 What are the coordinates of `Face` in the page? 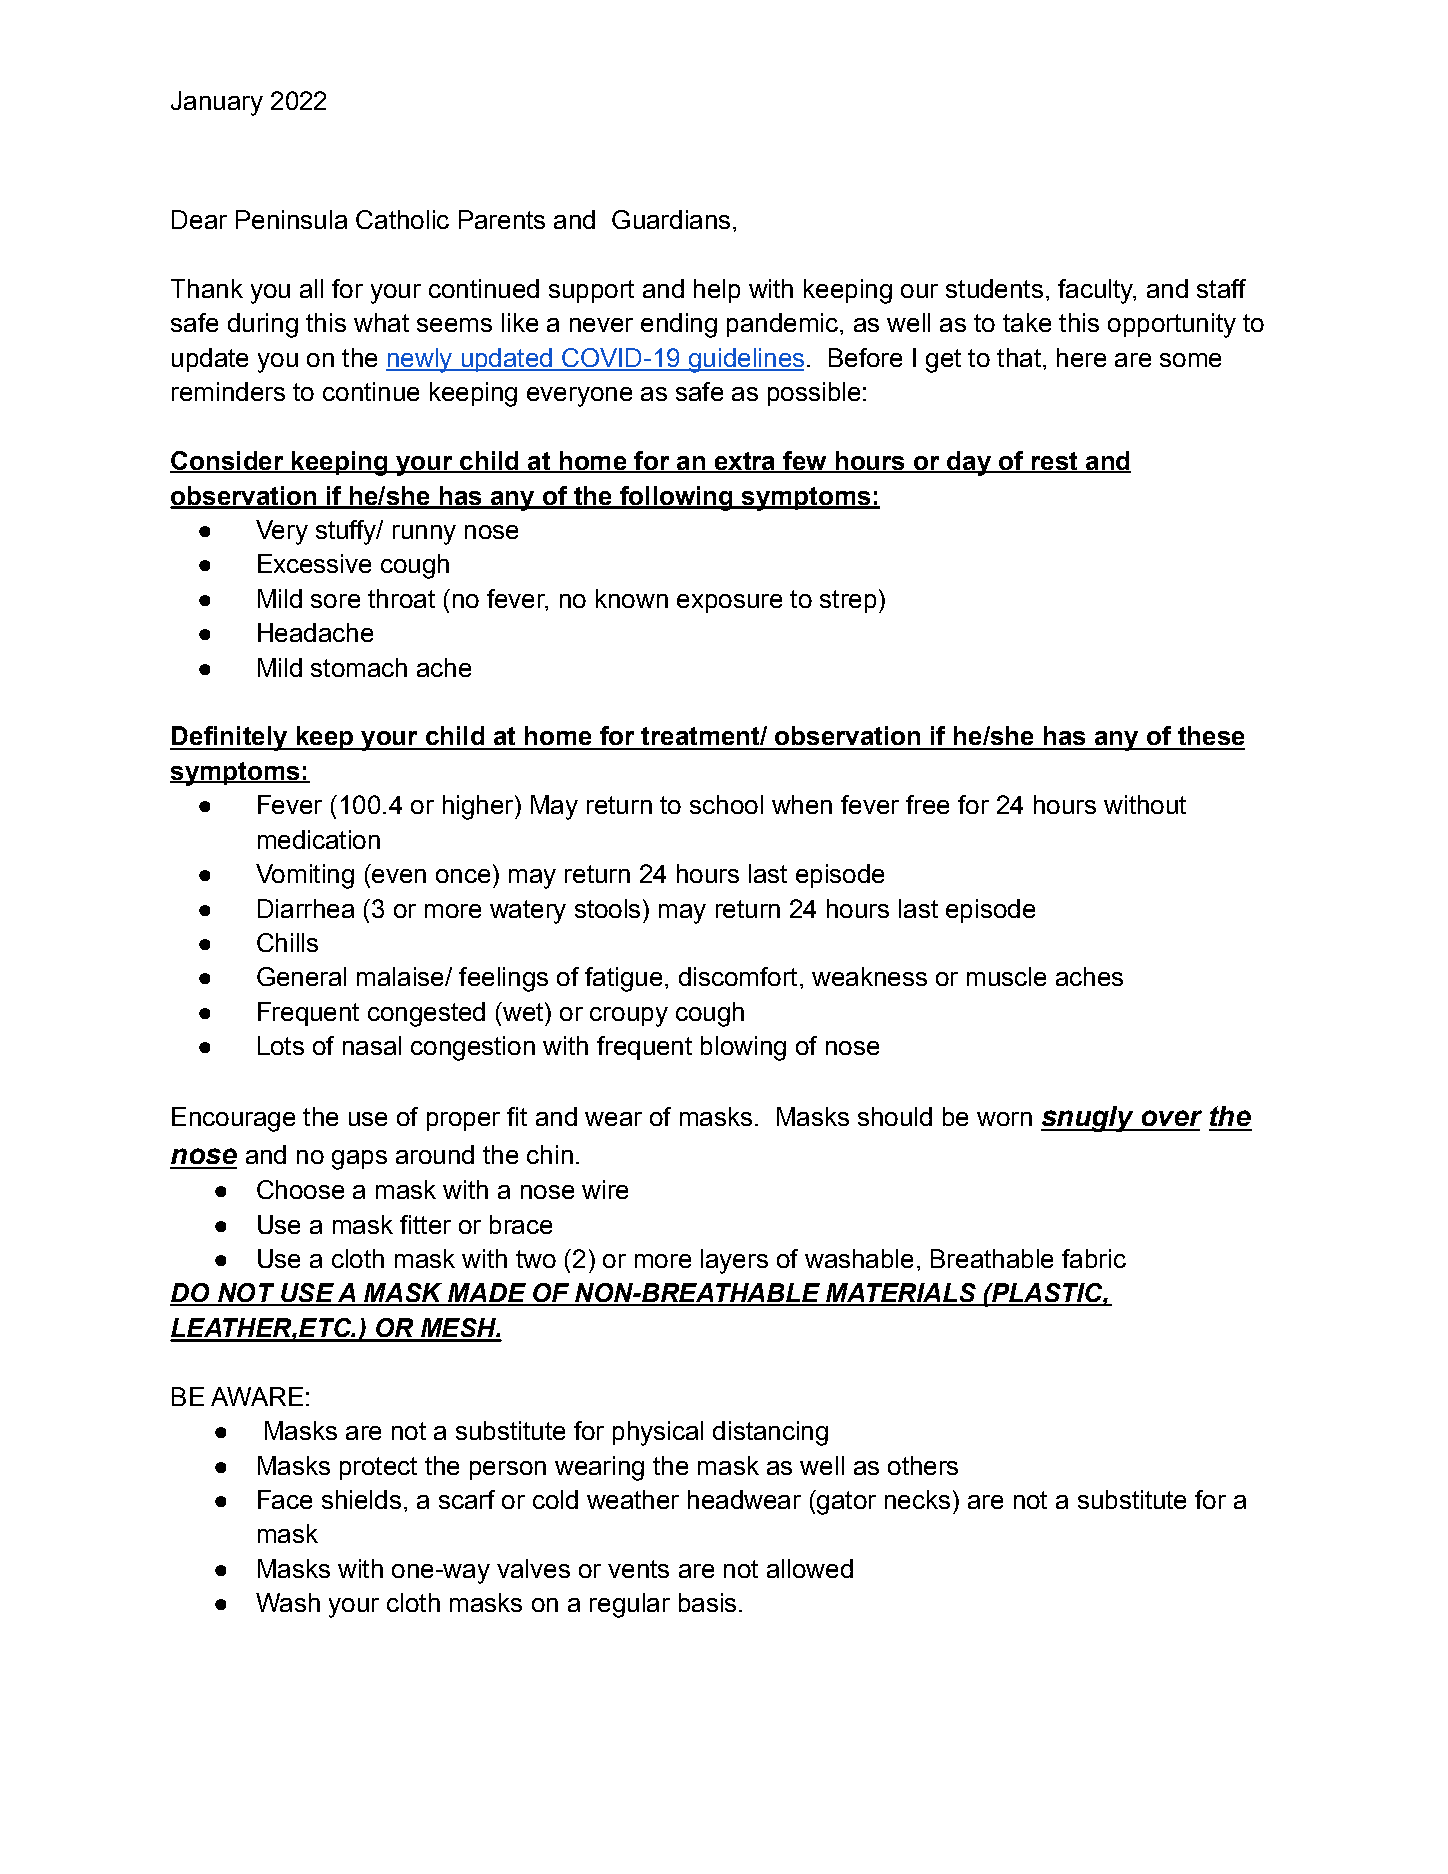 It's located at (285, 1499).
